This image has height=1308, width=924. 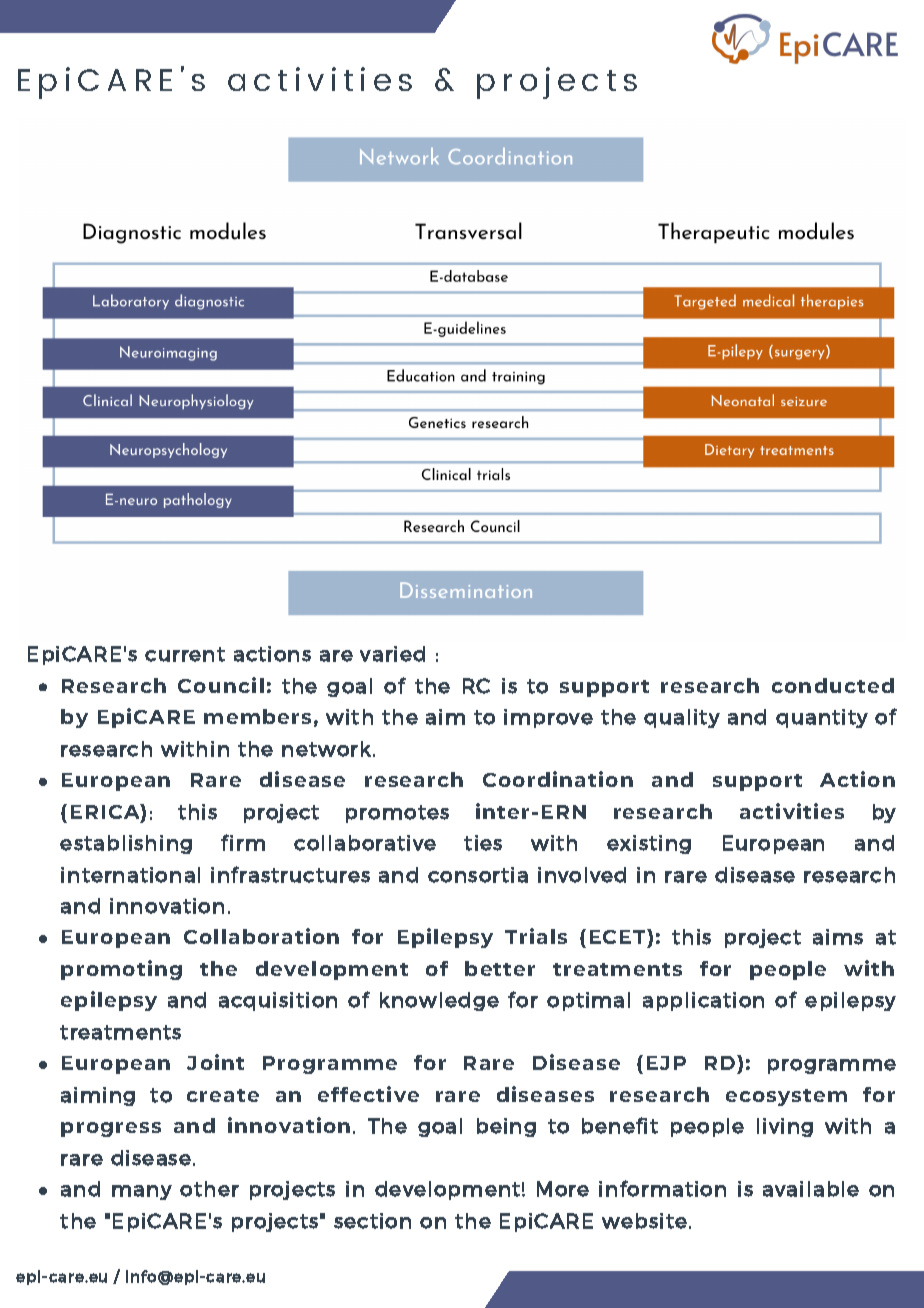 I want to click on firm, so click(x=243, y=842).
